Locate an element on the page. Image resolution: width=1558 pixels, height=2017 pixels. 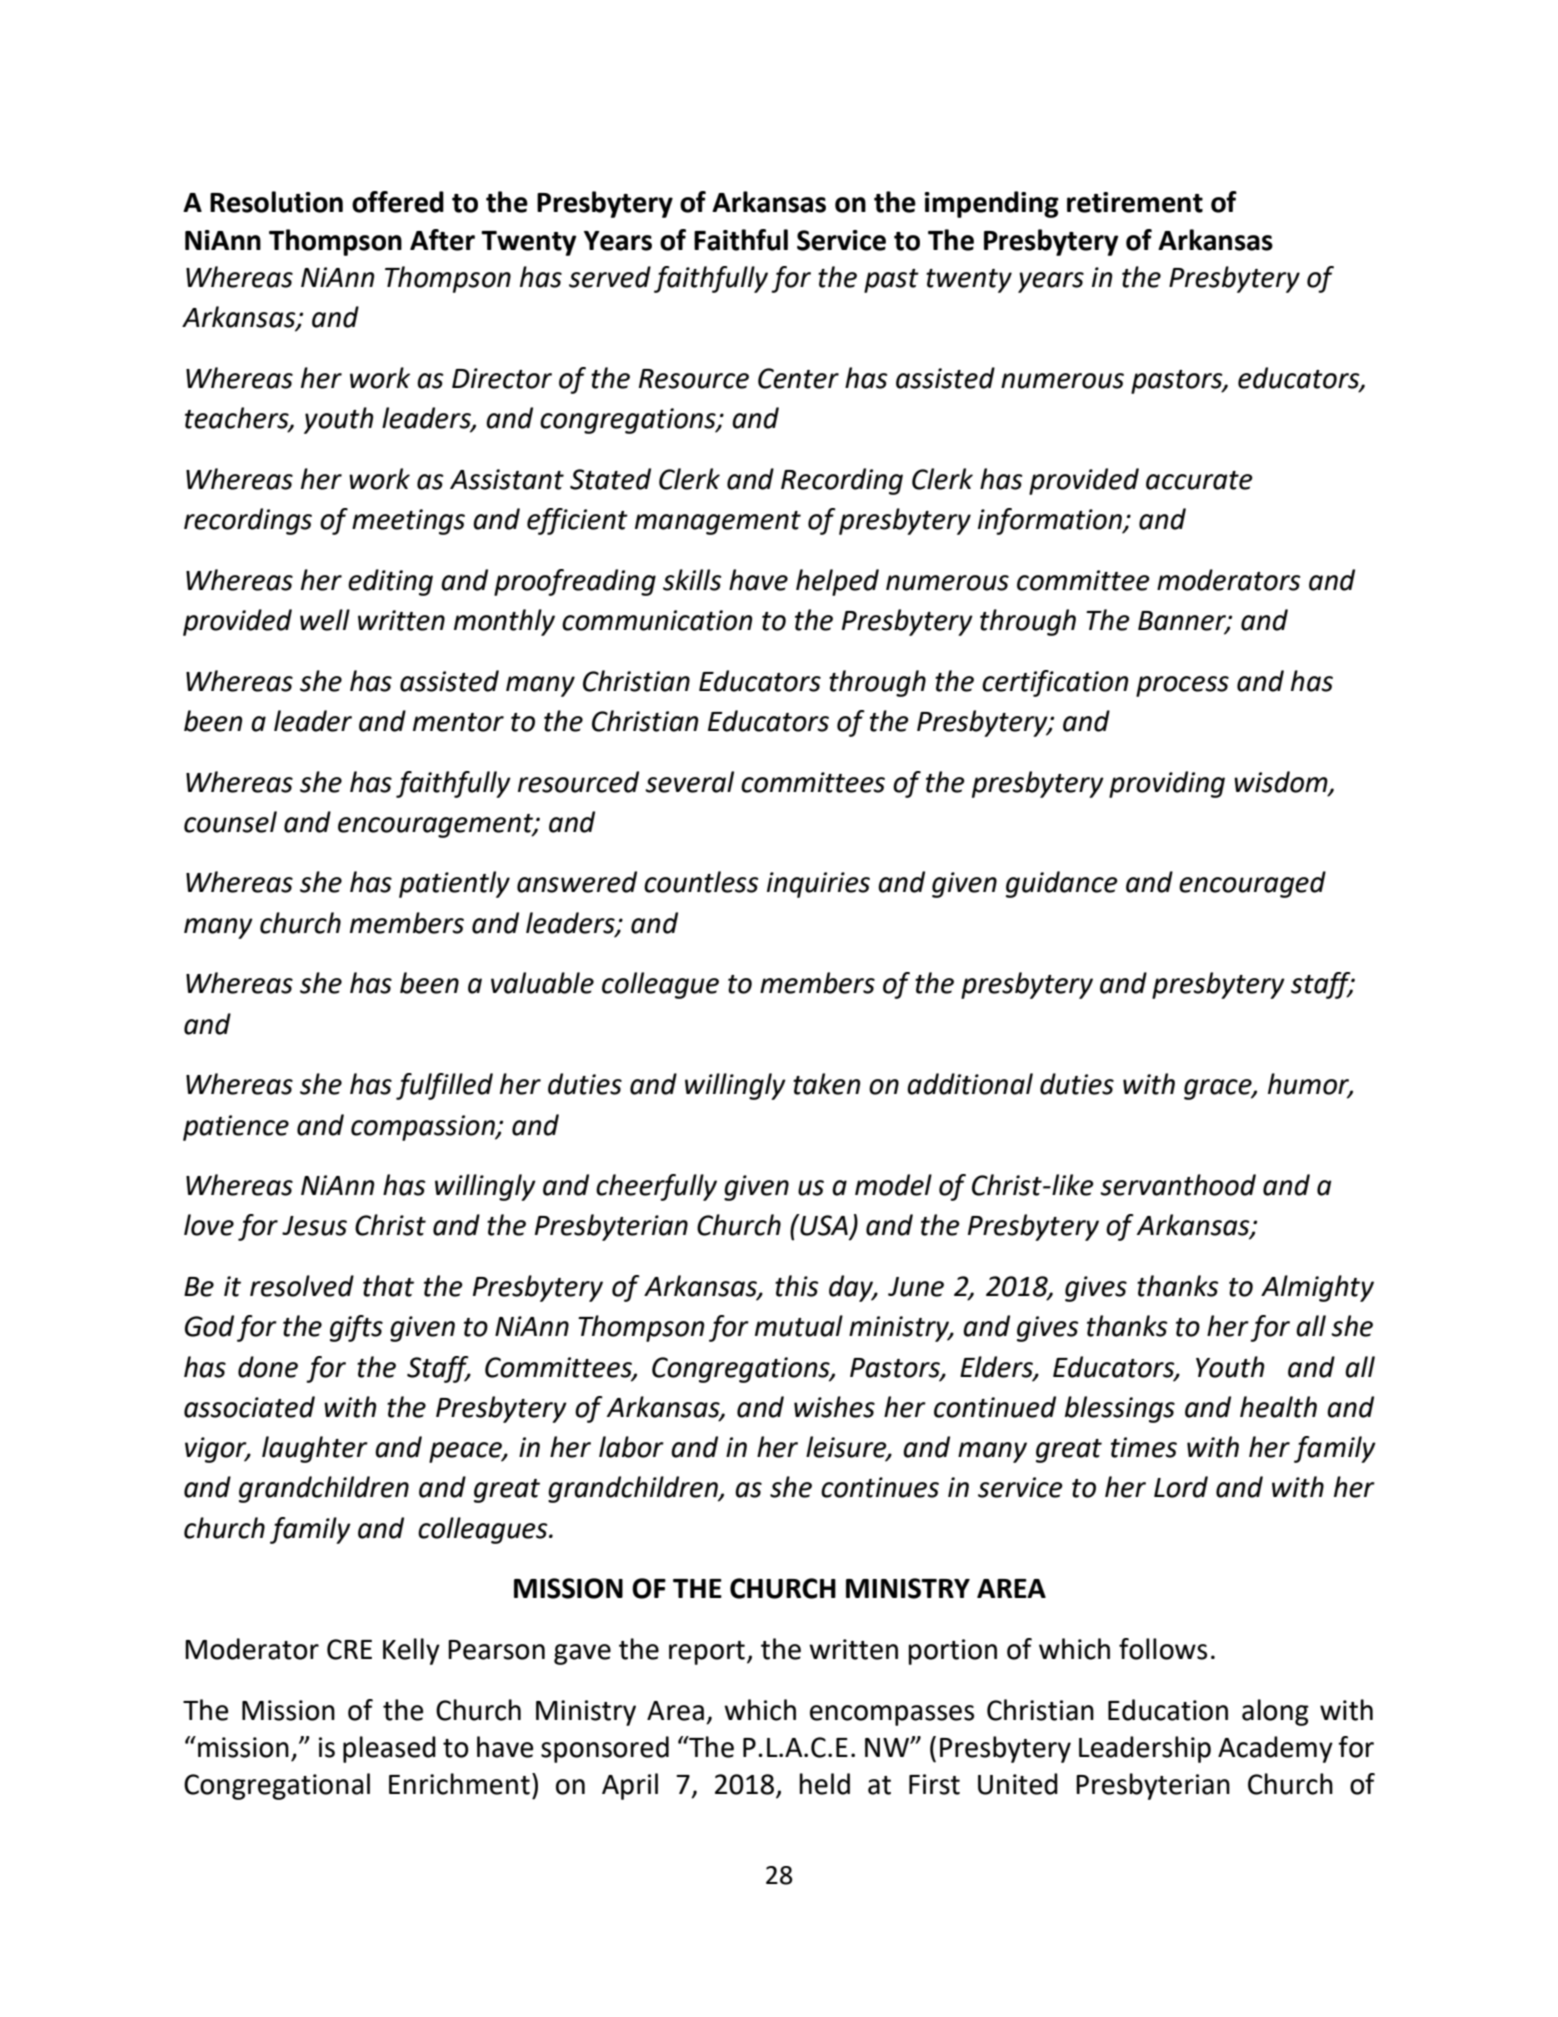
Education is located at coordinates (1168, 1710).
